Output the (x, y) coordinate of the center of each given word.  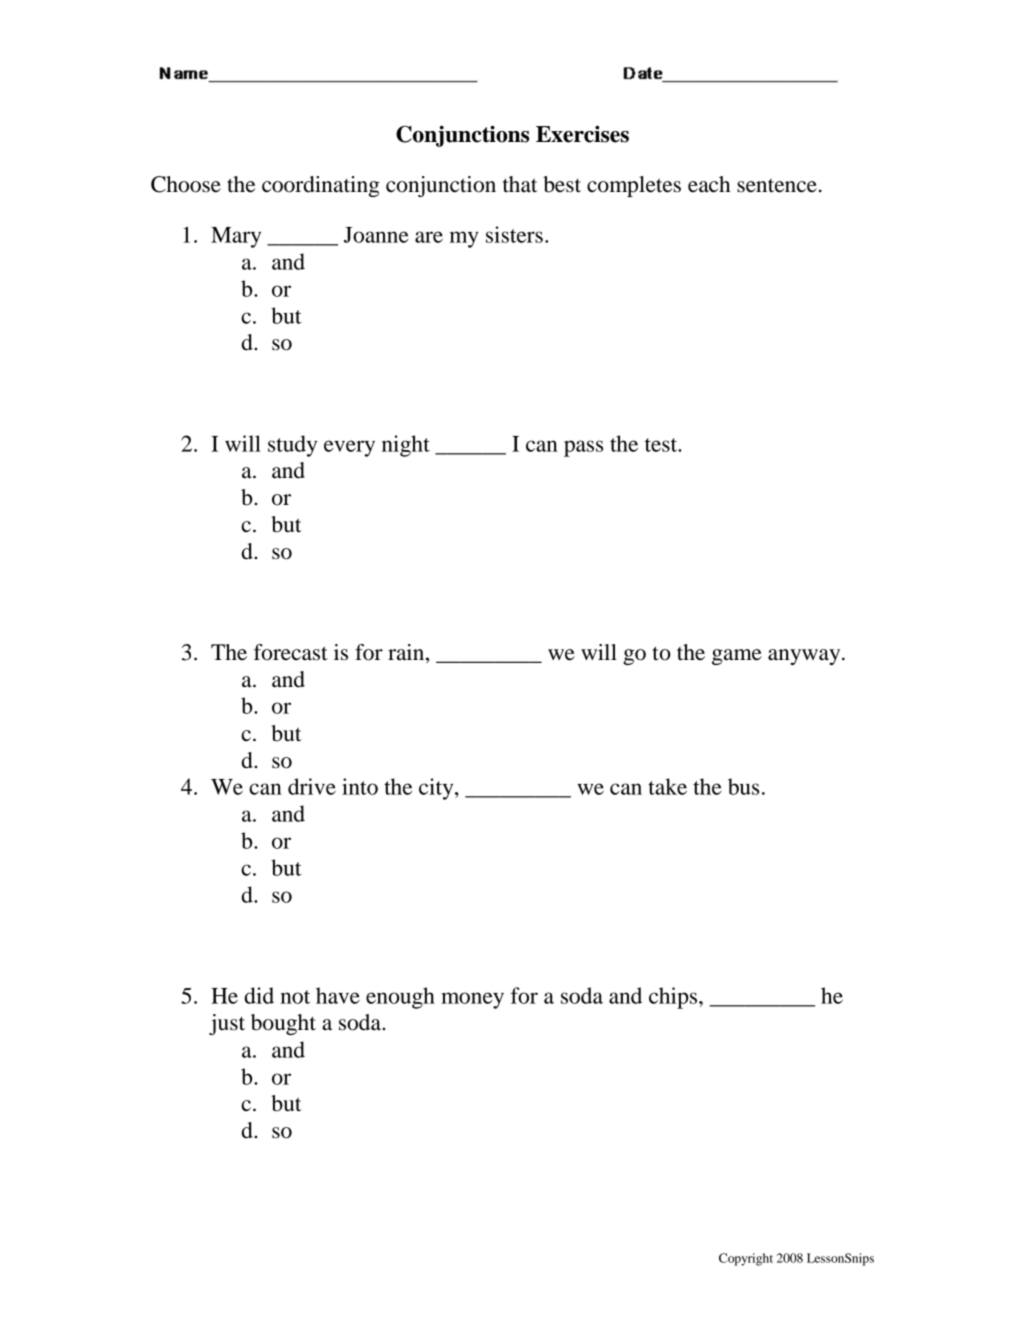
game (737, 657)
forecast (291, 652)
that (520, 184)
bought (283, 1024)
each (709, 184)
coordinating (321, 186)
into (360, 786)
